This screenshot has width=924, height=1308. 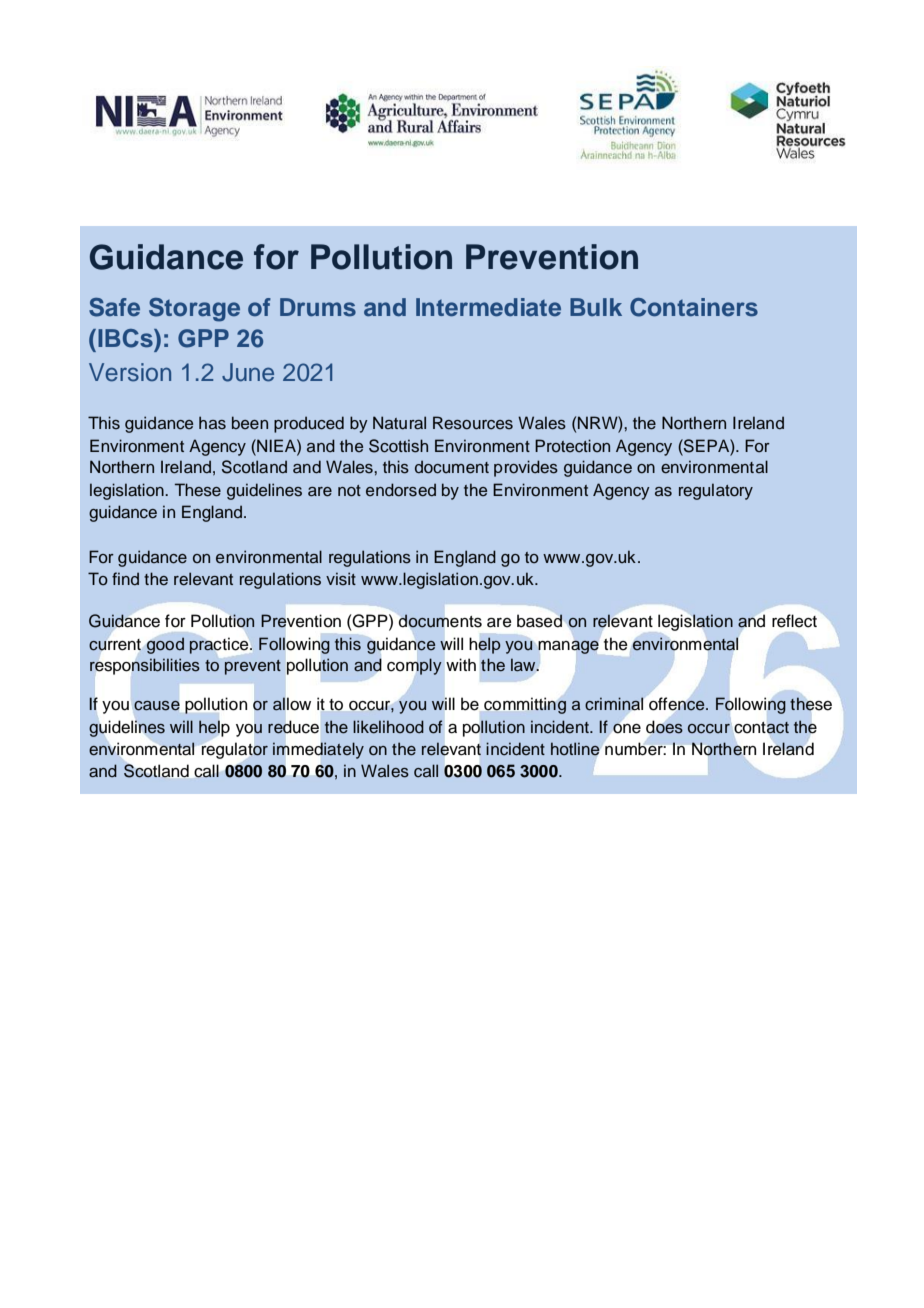 What do you see at coordinates (125, 578) in the screenshot?
I see `find` at bounding box center [125, 578].
